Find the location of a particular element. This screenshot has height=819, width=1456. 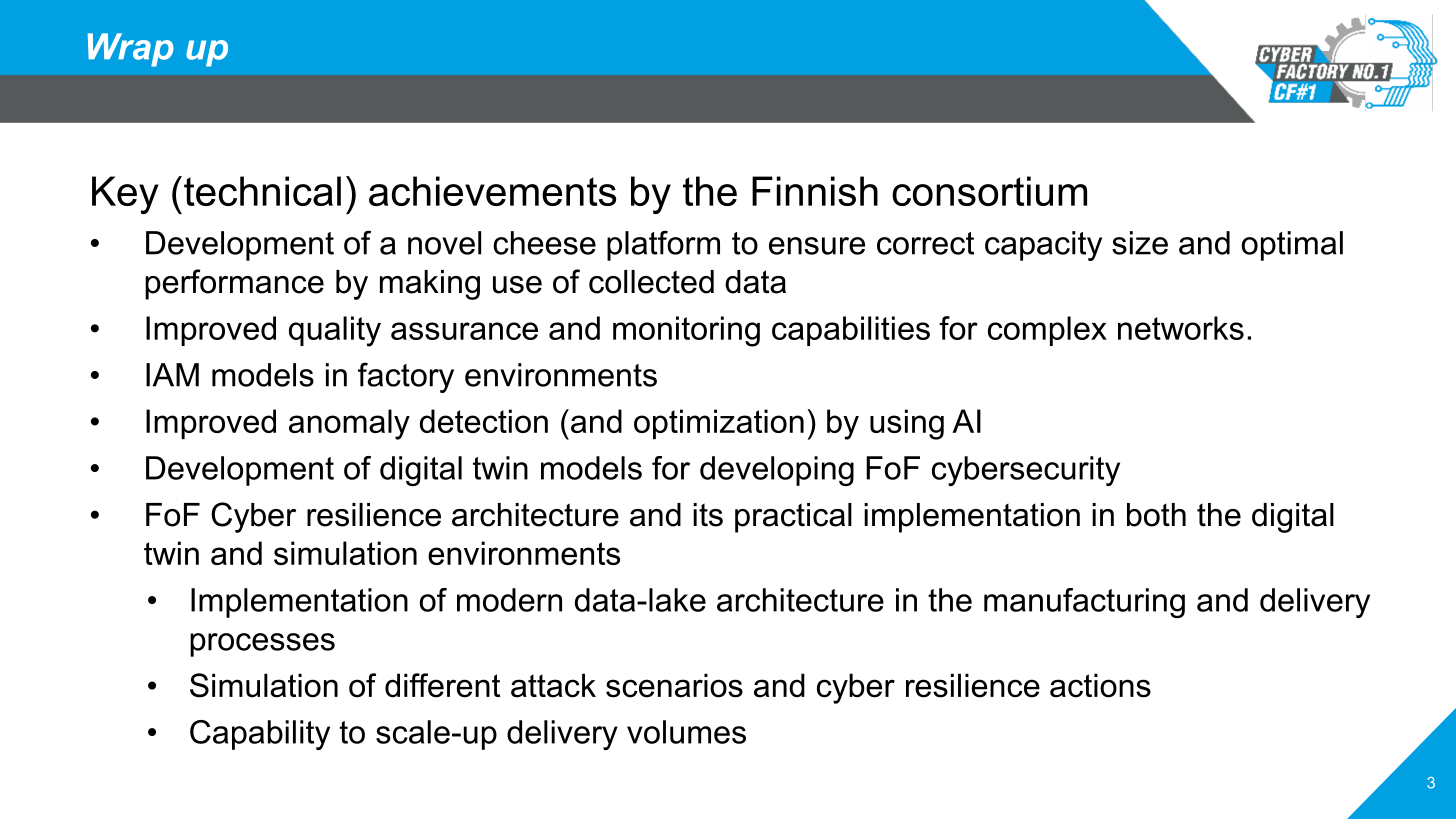

IAM is located at coordinates (172, 375).
